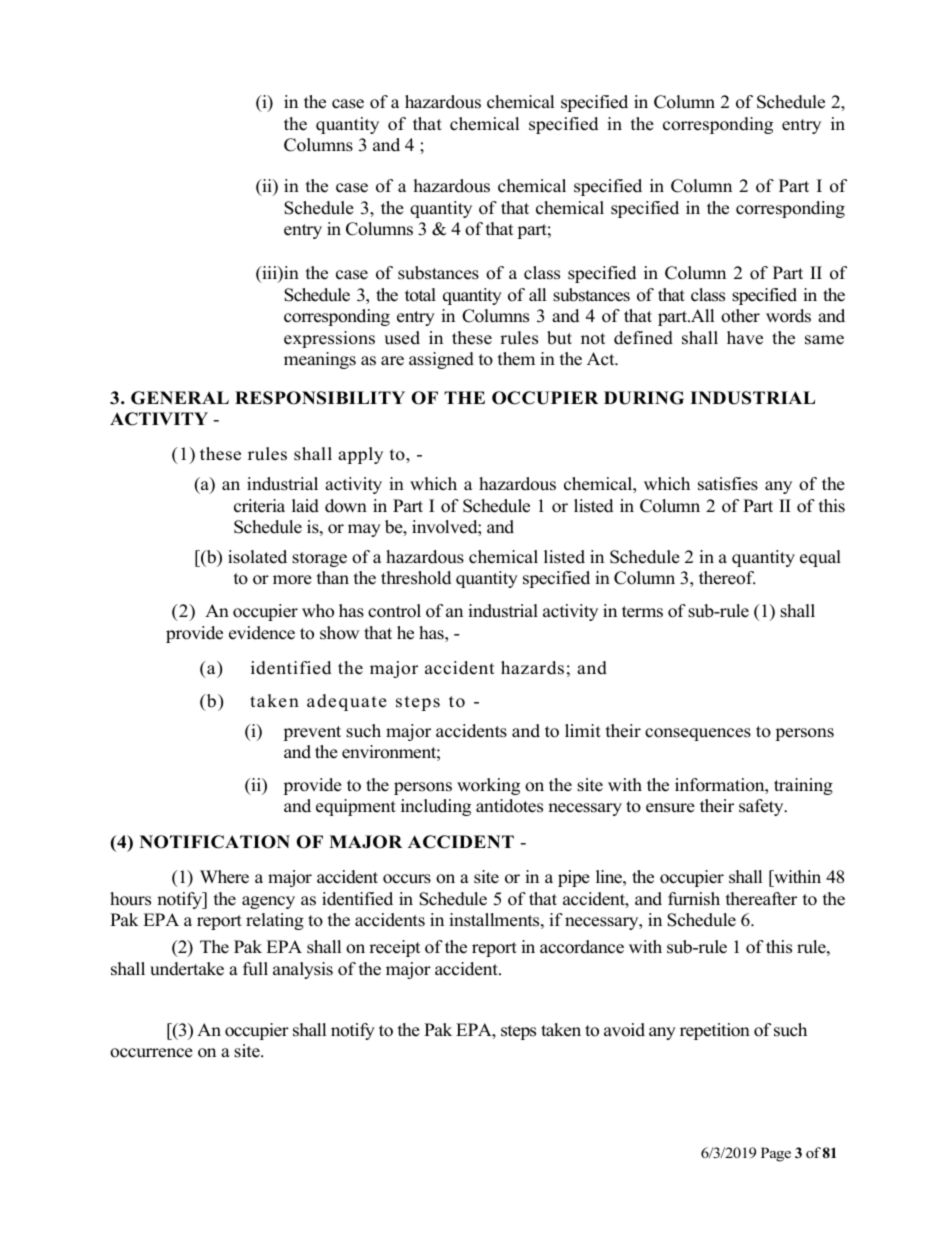 Image resolution: width=952 pixels, height=1233 pixels. I want to click on total, so click(420, 295).
